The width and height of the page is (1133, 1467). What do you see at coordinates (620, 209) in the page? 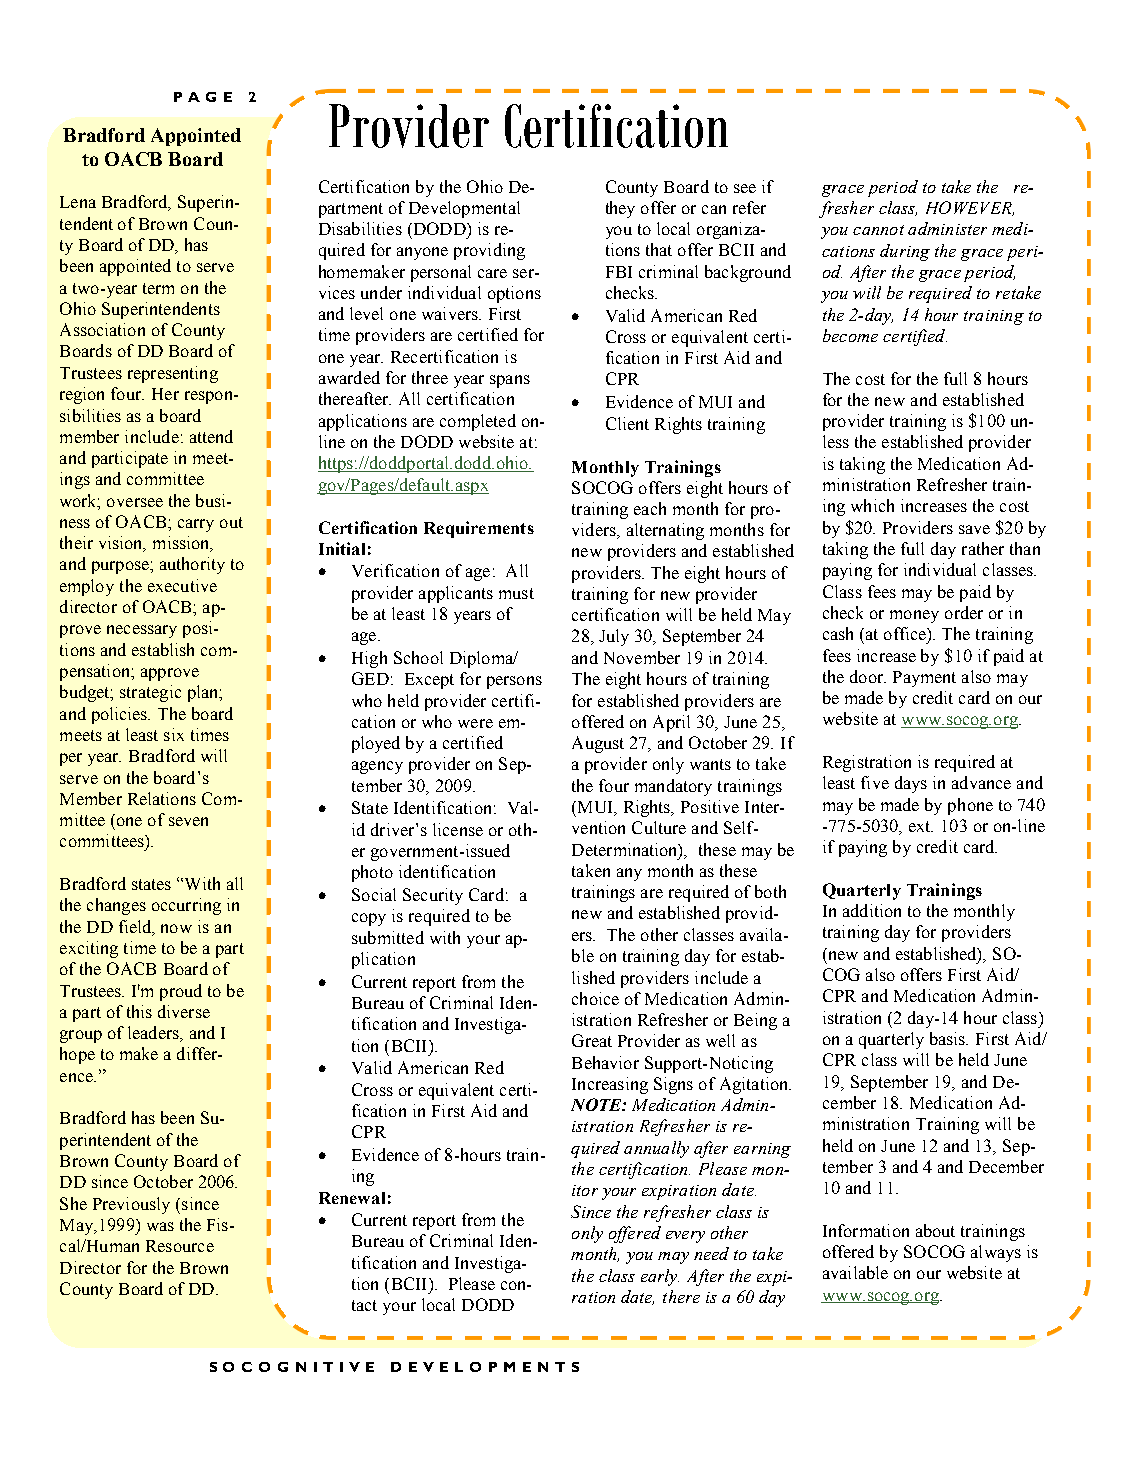
I see `they` at bounding box center [620, 209].
